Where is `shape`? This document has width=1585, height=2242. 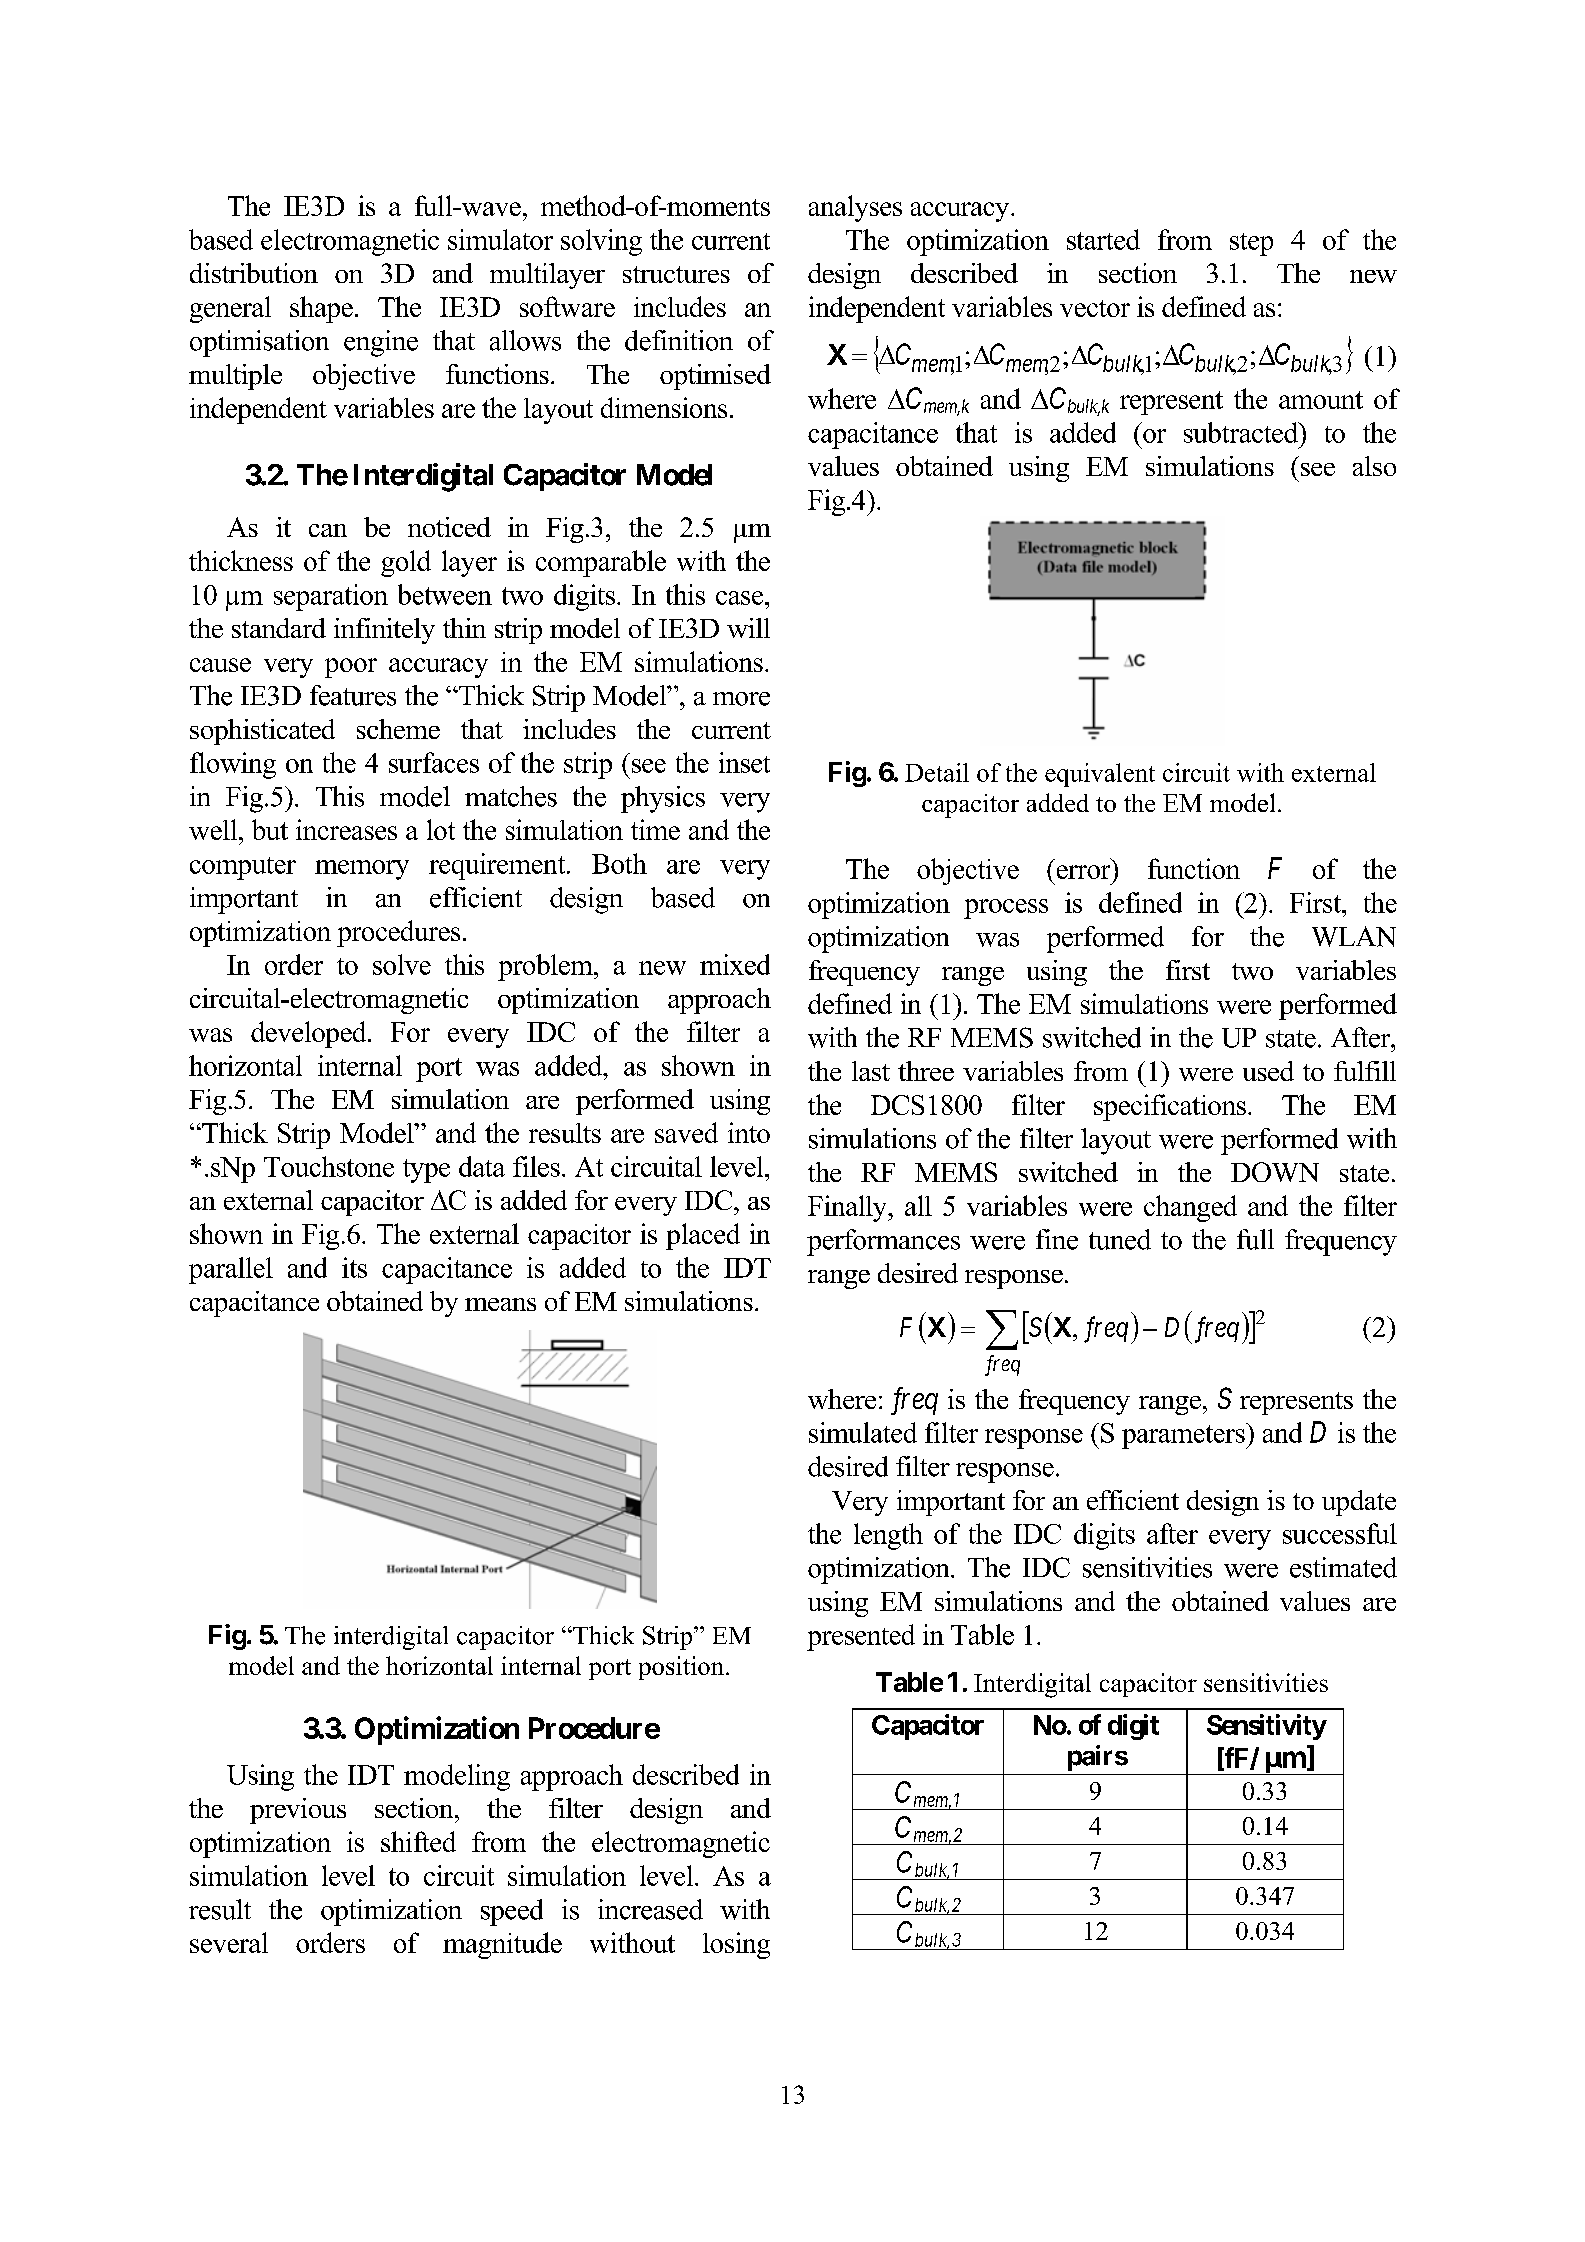
shape is located at coordinates (321, 309).
